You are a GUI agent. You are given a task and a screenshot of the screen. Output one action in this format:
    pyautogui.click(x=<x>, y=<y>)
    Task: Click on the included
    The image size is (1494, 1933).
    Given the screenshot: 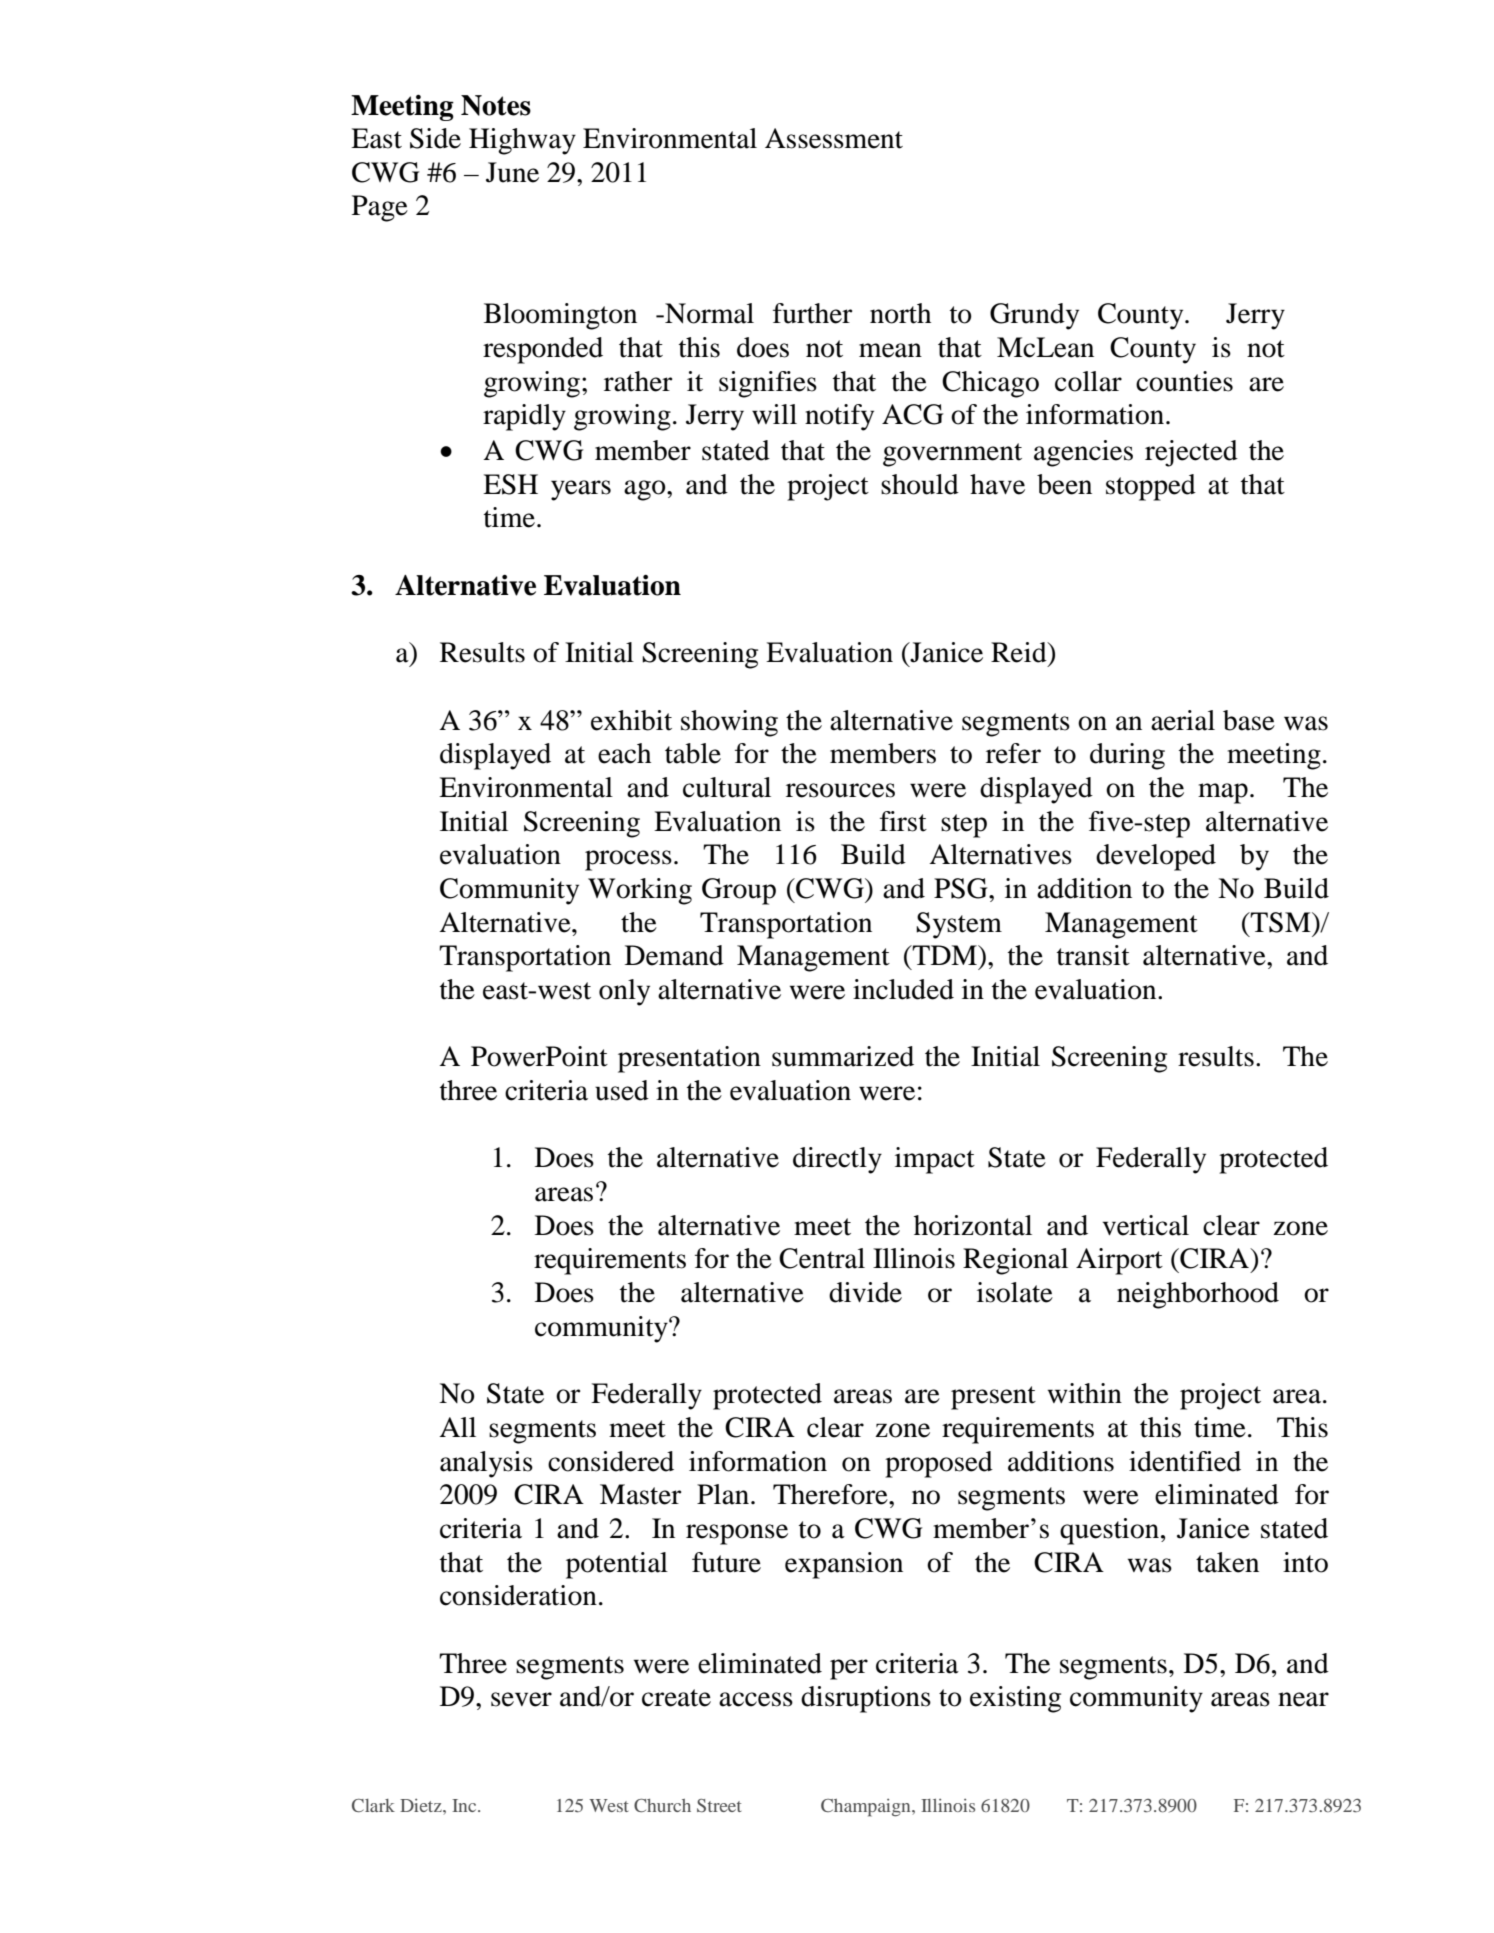 What is the action you would take?
    pyautogui.click(x=903, y=989)
